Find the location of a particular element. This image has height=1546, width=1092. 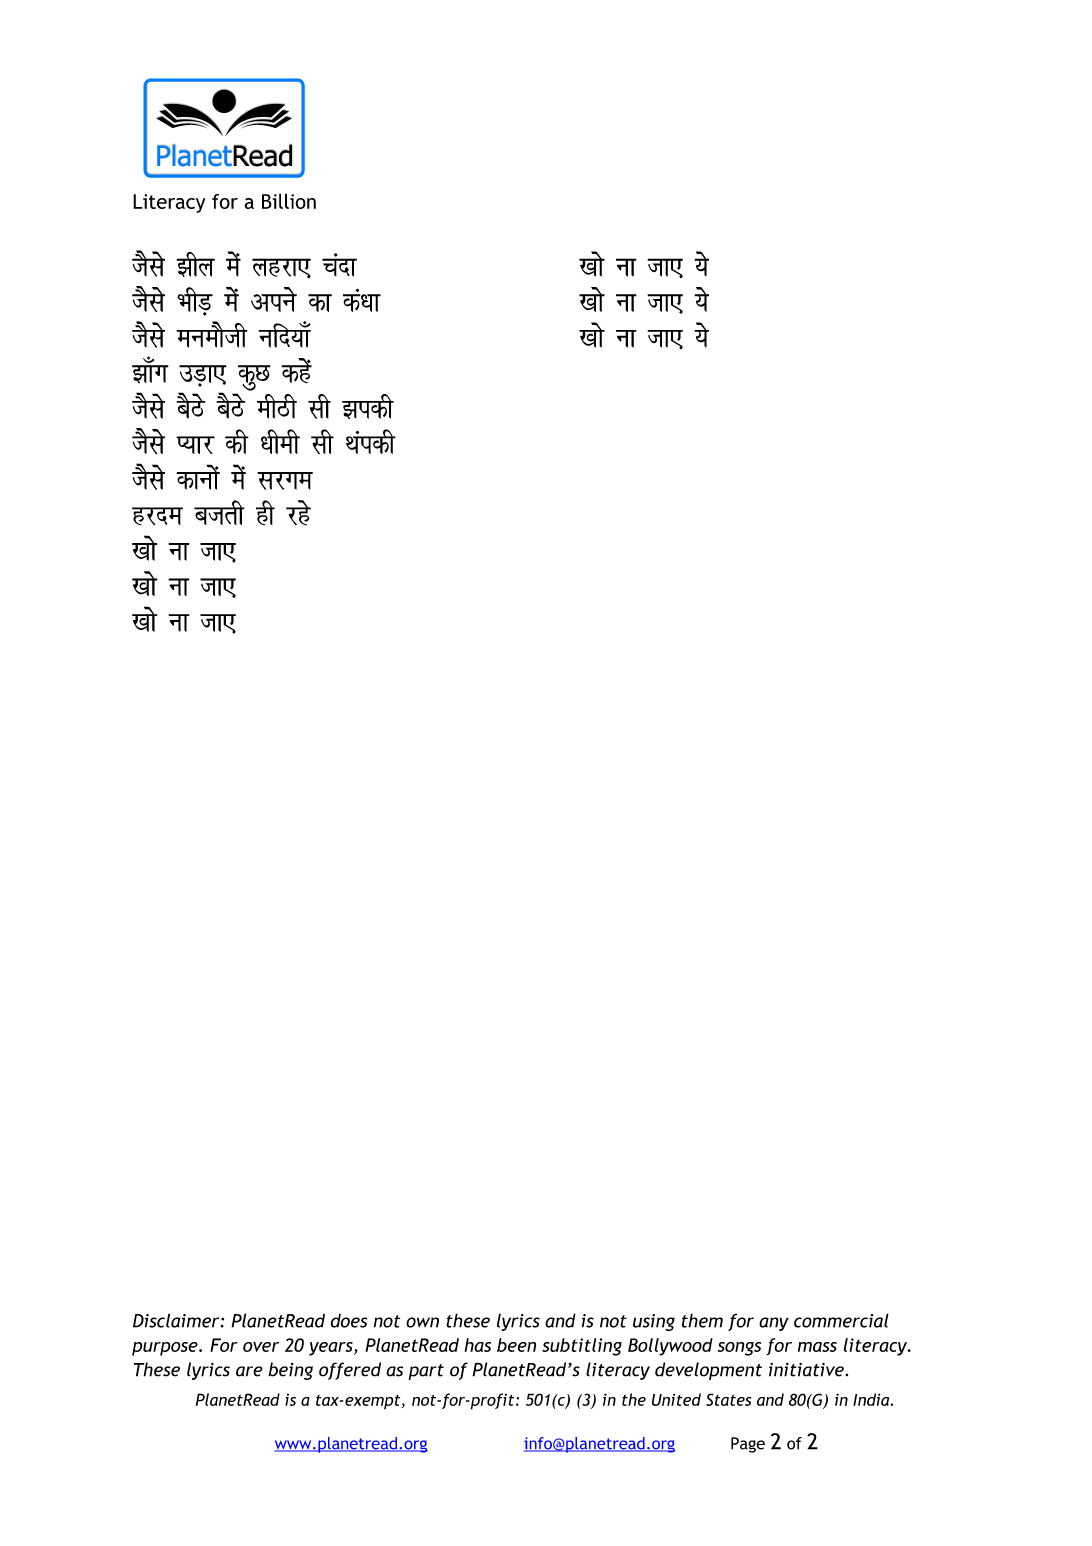

years is located at coordinates (332, 1349).
